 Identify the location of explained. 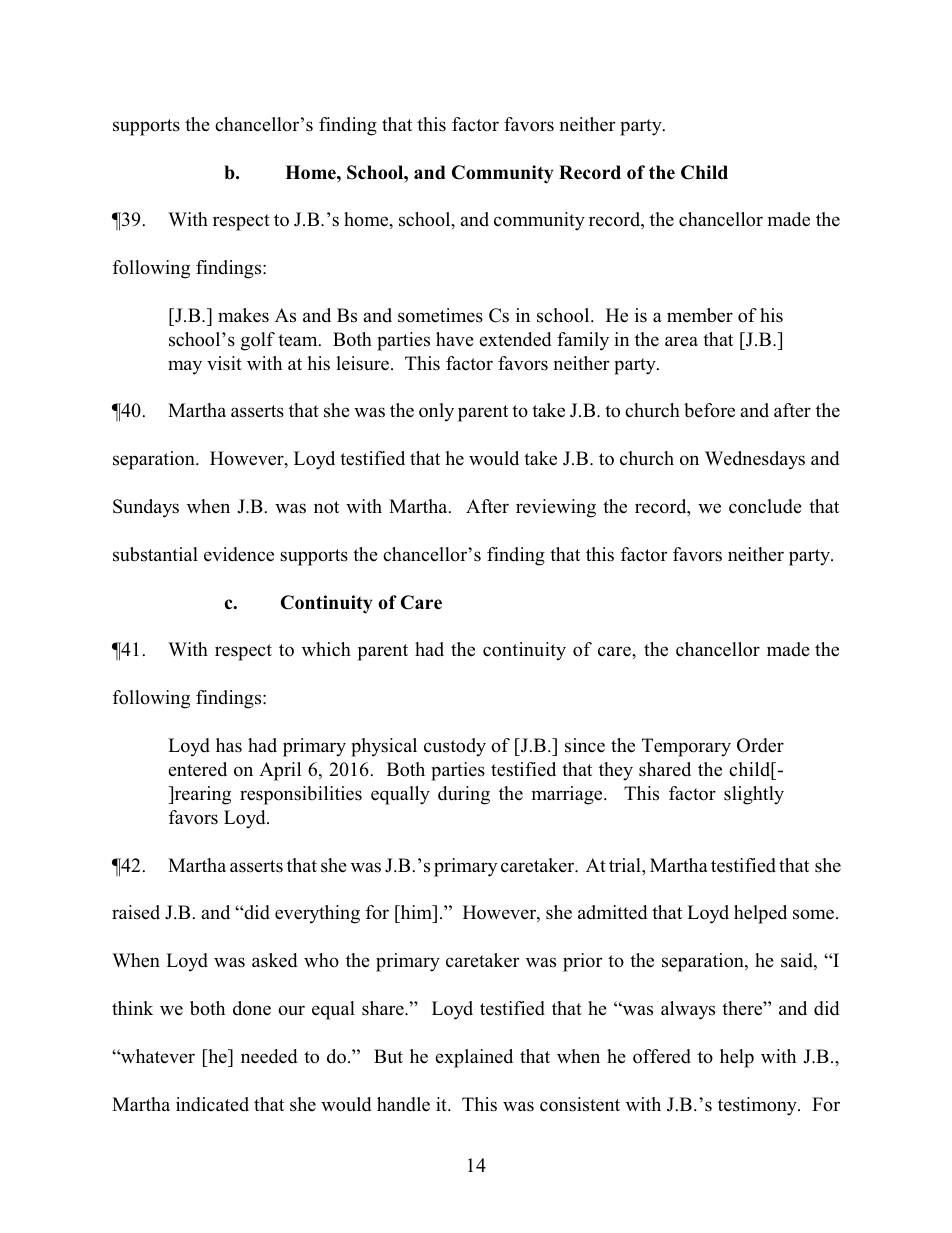
(474, 1058).
